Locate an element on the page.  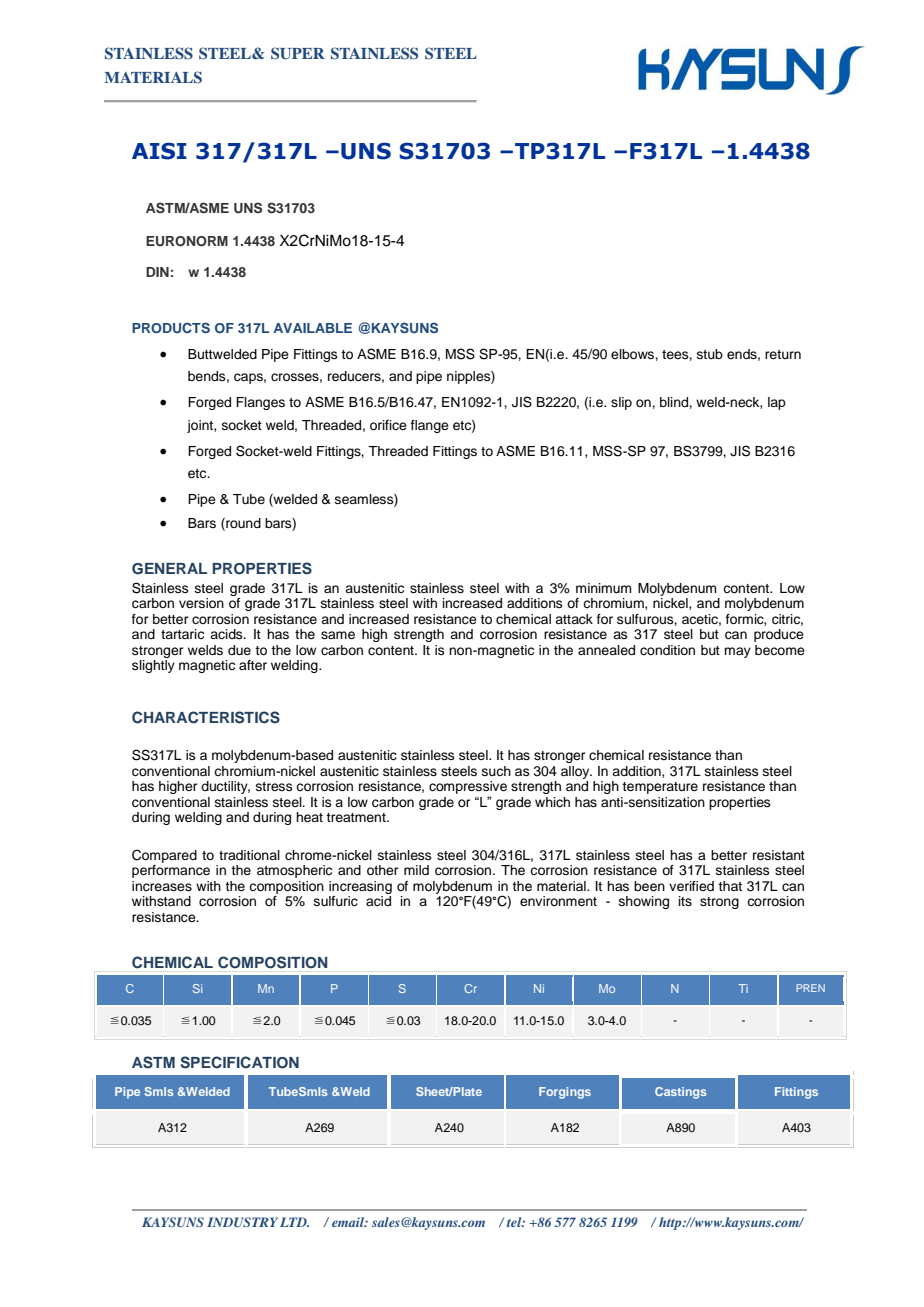
Castings is located at coordinates (681, 1093).
